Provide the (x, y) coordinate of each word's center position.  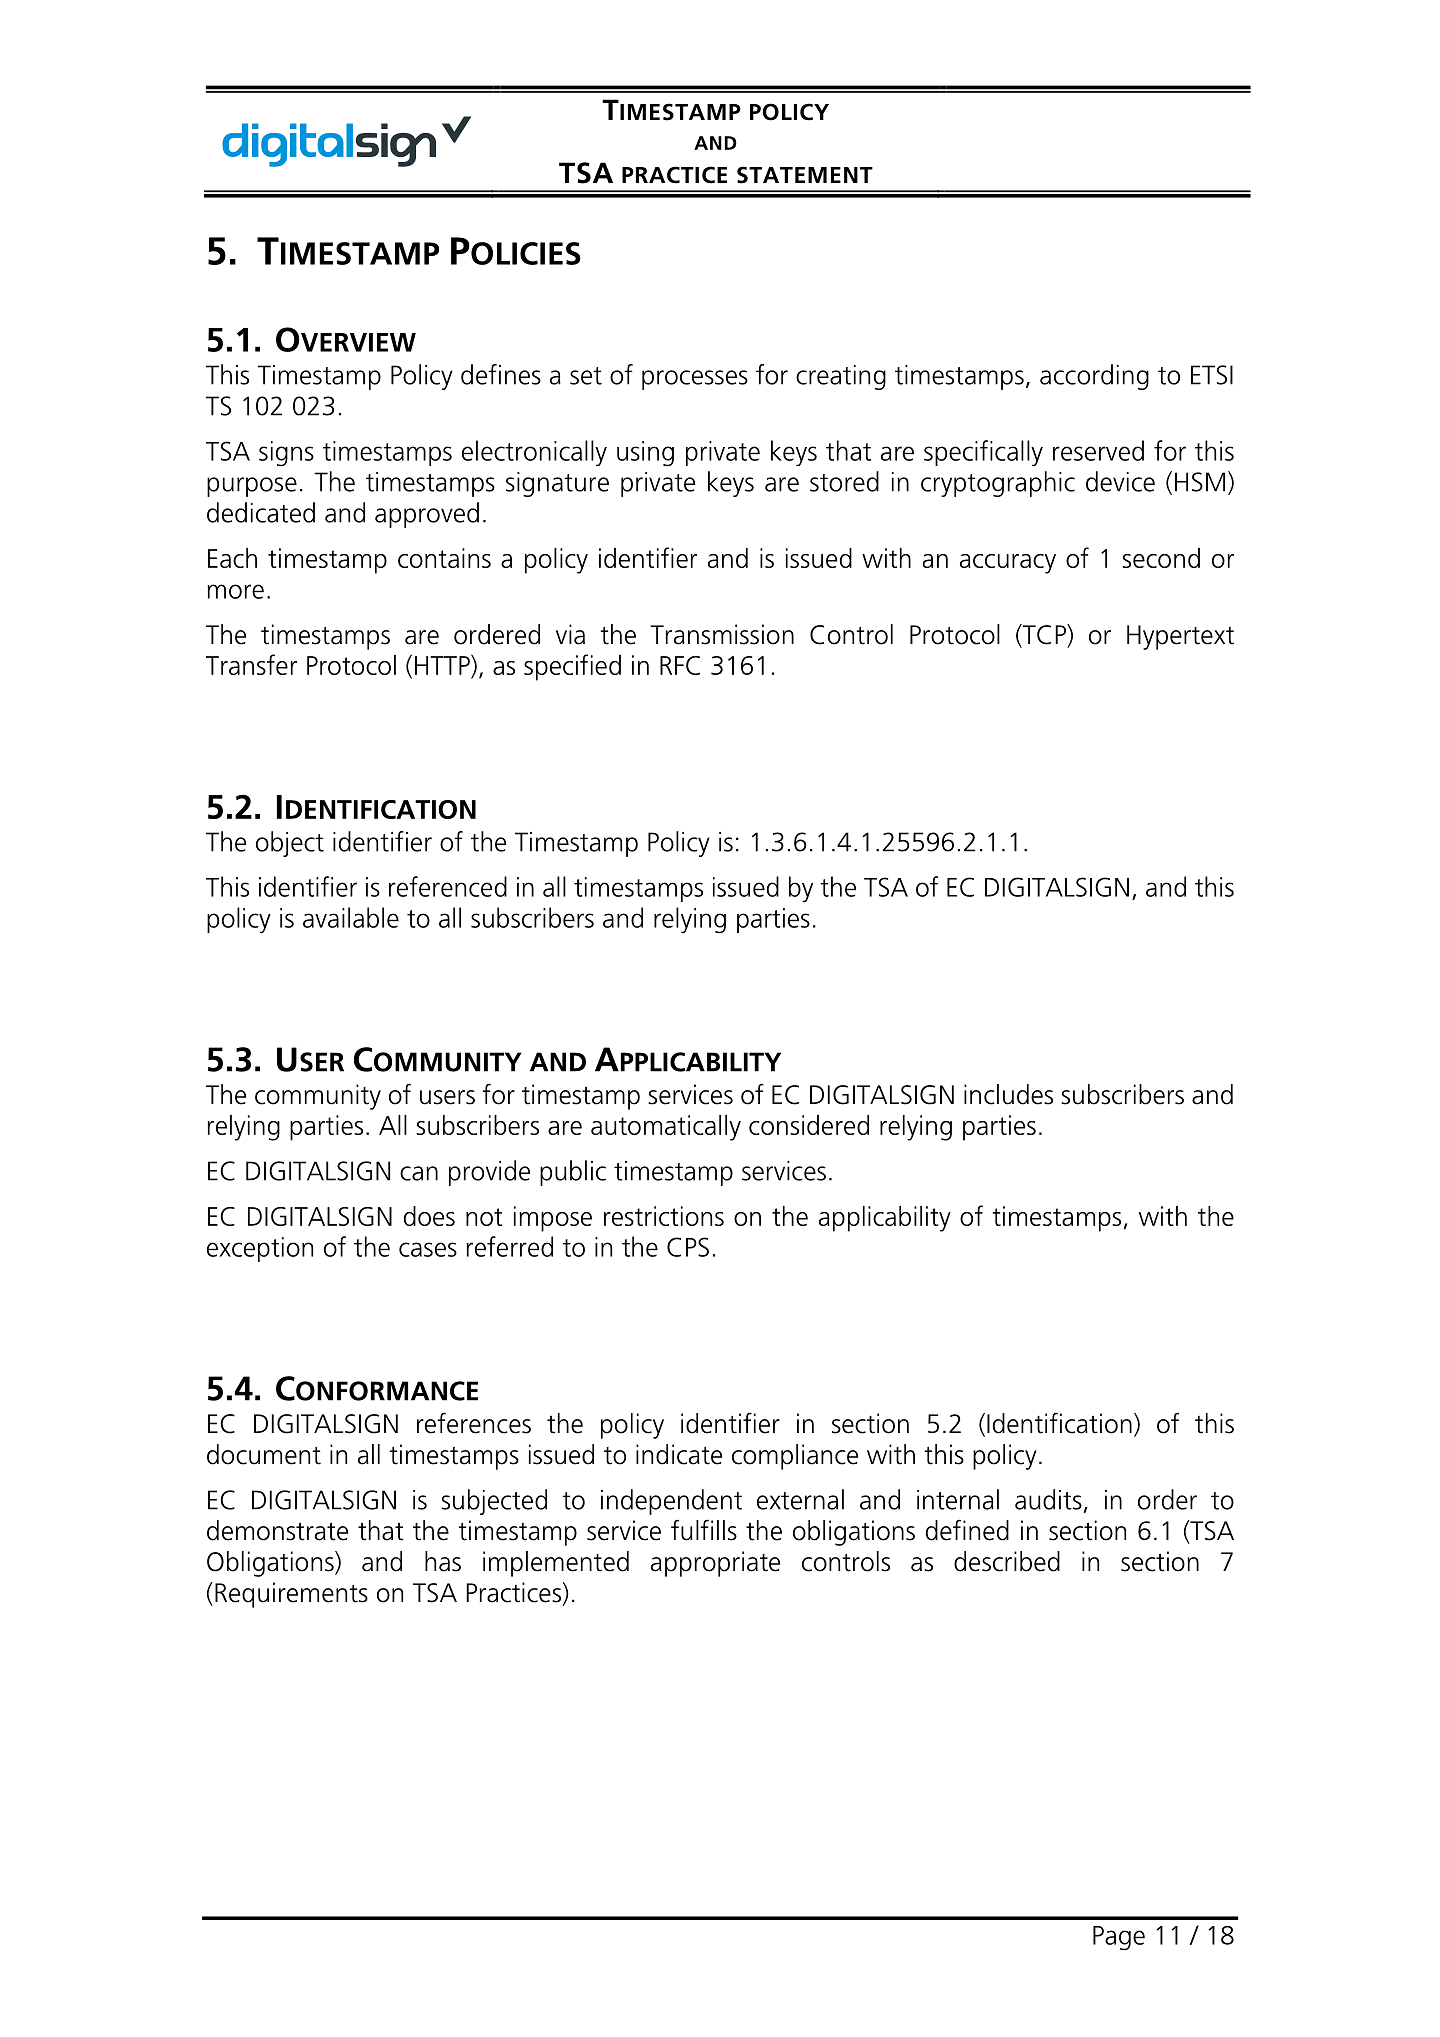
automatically (666, 1128)
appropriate (715, 1564)
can (419, 1173)
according (1094, 377)
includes (1008, 1094)
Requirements (291, 1595)
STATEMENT (805, 175)
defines (501, 374)
